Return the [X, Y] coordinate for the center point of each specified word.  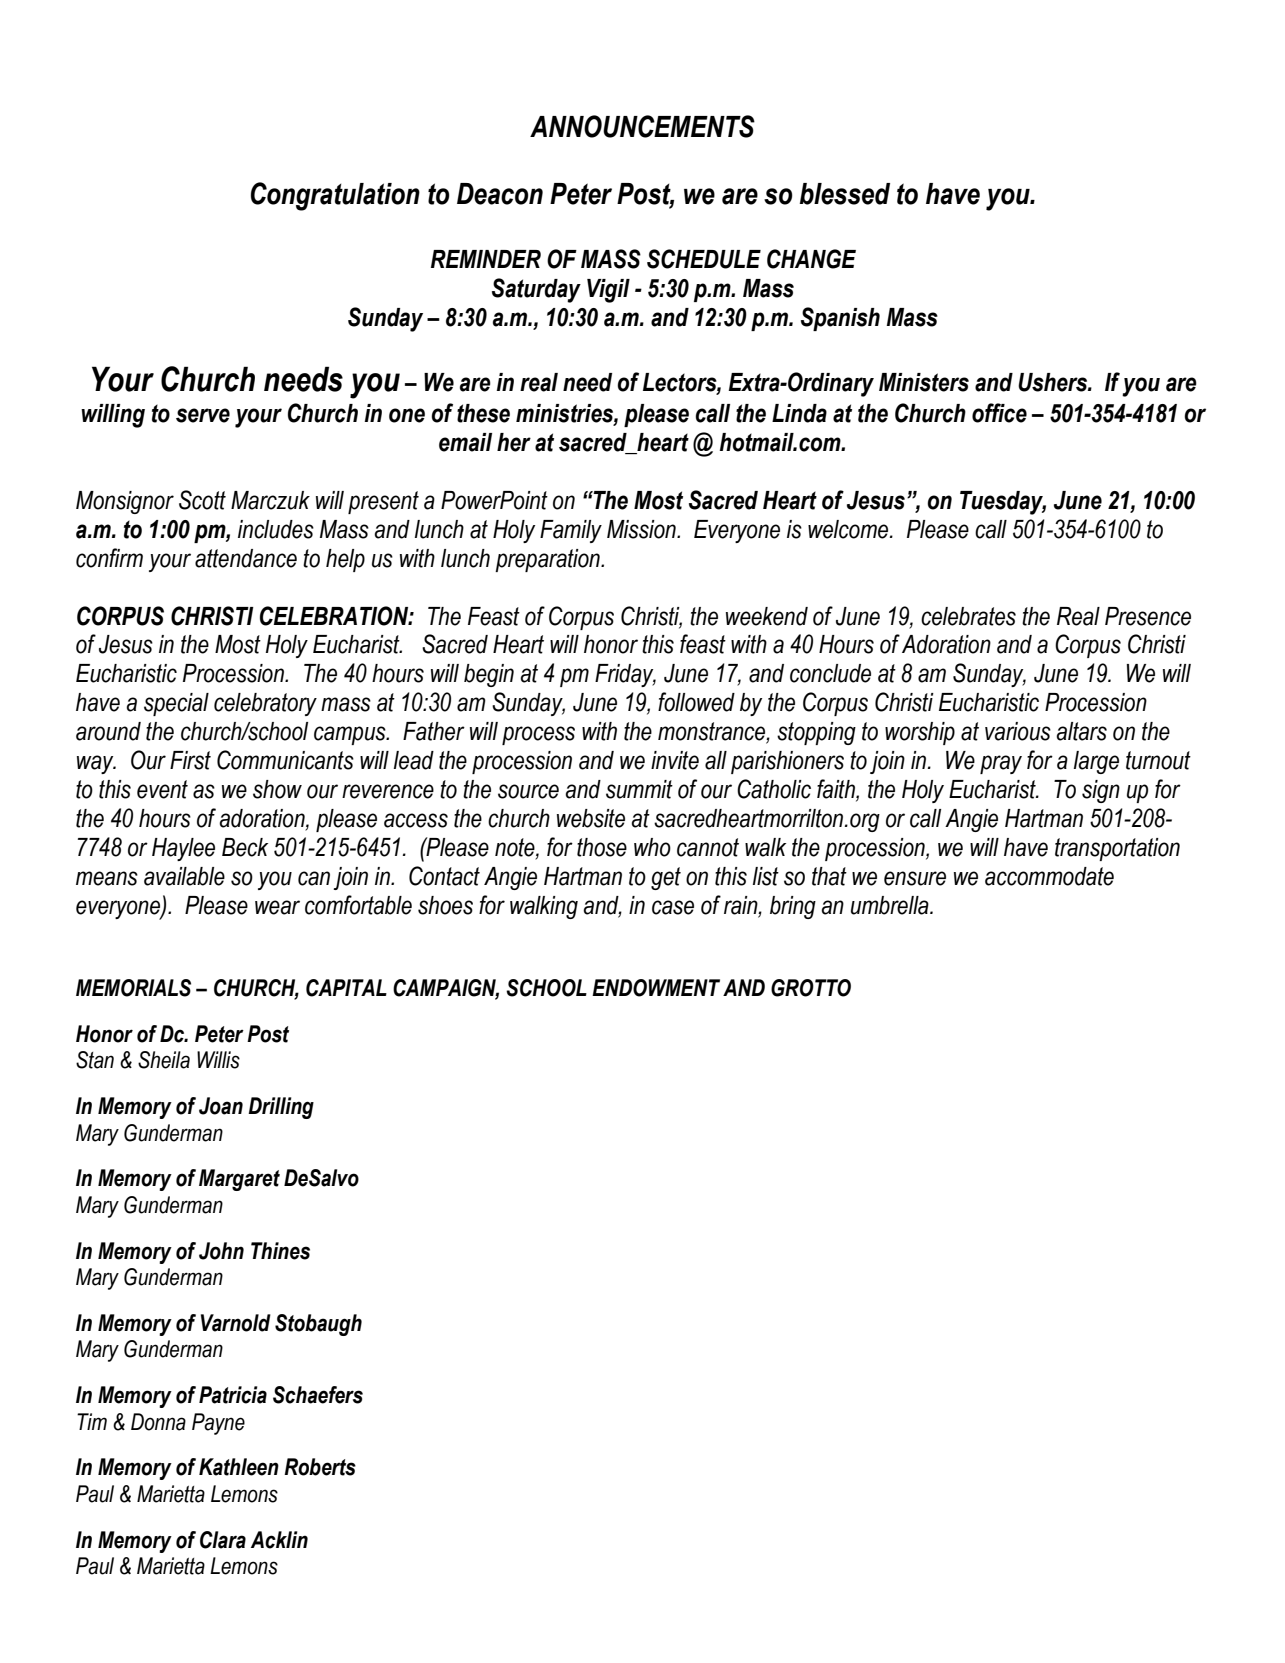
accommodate [1049, 876]
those [602, 847]
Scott [202, 500]
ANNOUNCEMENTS [642, 126]
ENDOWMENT [656, 988]
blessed [845, 194]
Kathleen [239, 1467]
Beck [245, 847]
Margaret [239, 1180]
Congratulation [335, 196]
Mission [642, 529]
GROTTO [811, 988]
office [999, 413]
